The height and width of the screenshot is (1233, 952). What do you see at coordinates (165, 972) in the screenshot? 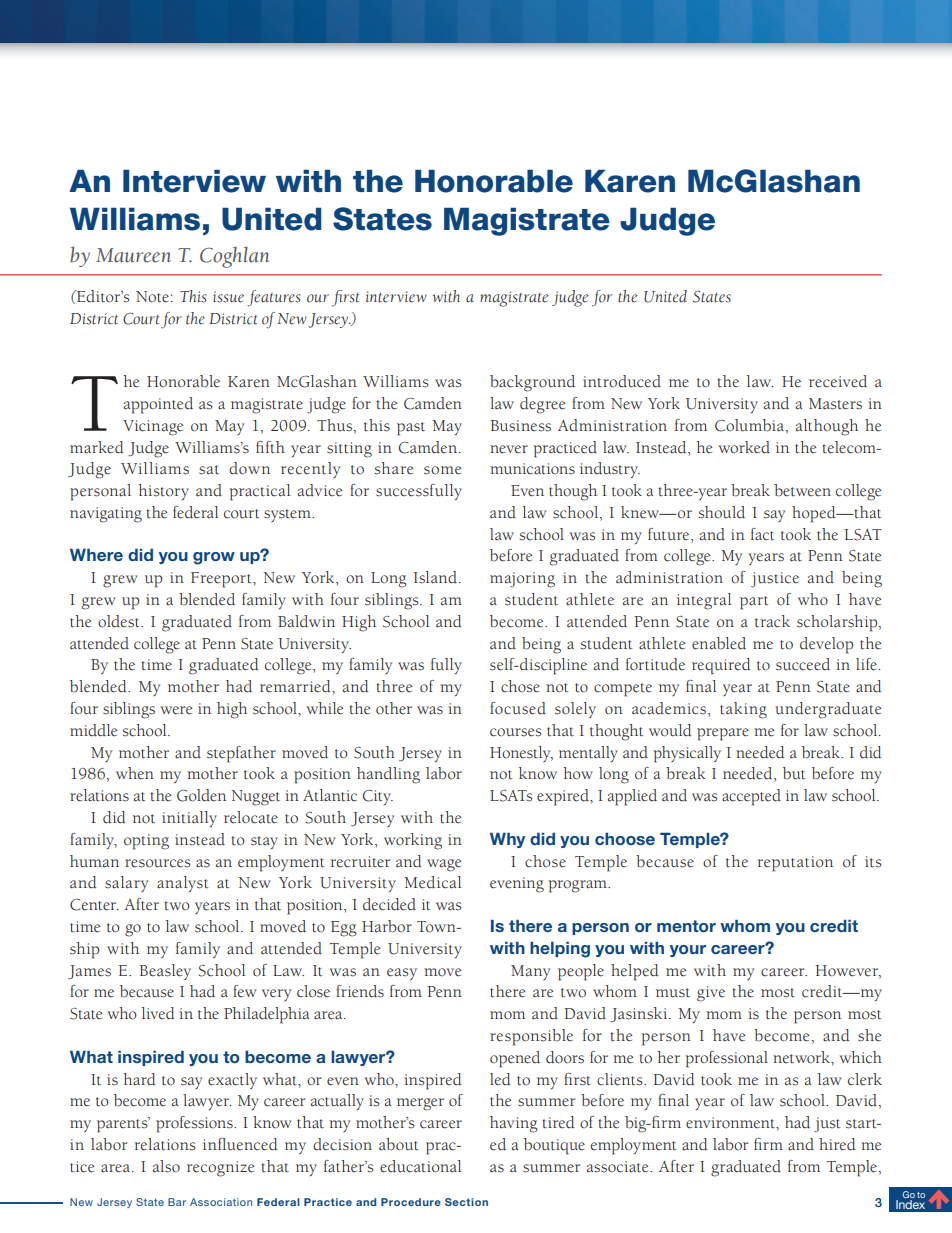
I see `Beasley` at bounding box center [165, 972].
